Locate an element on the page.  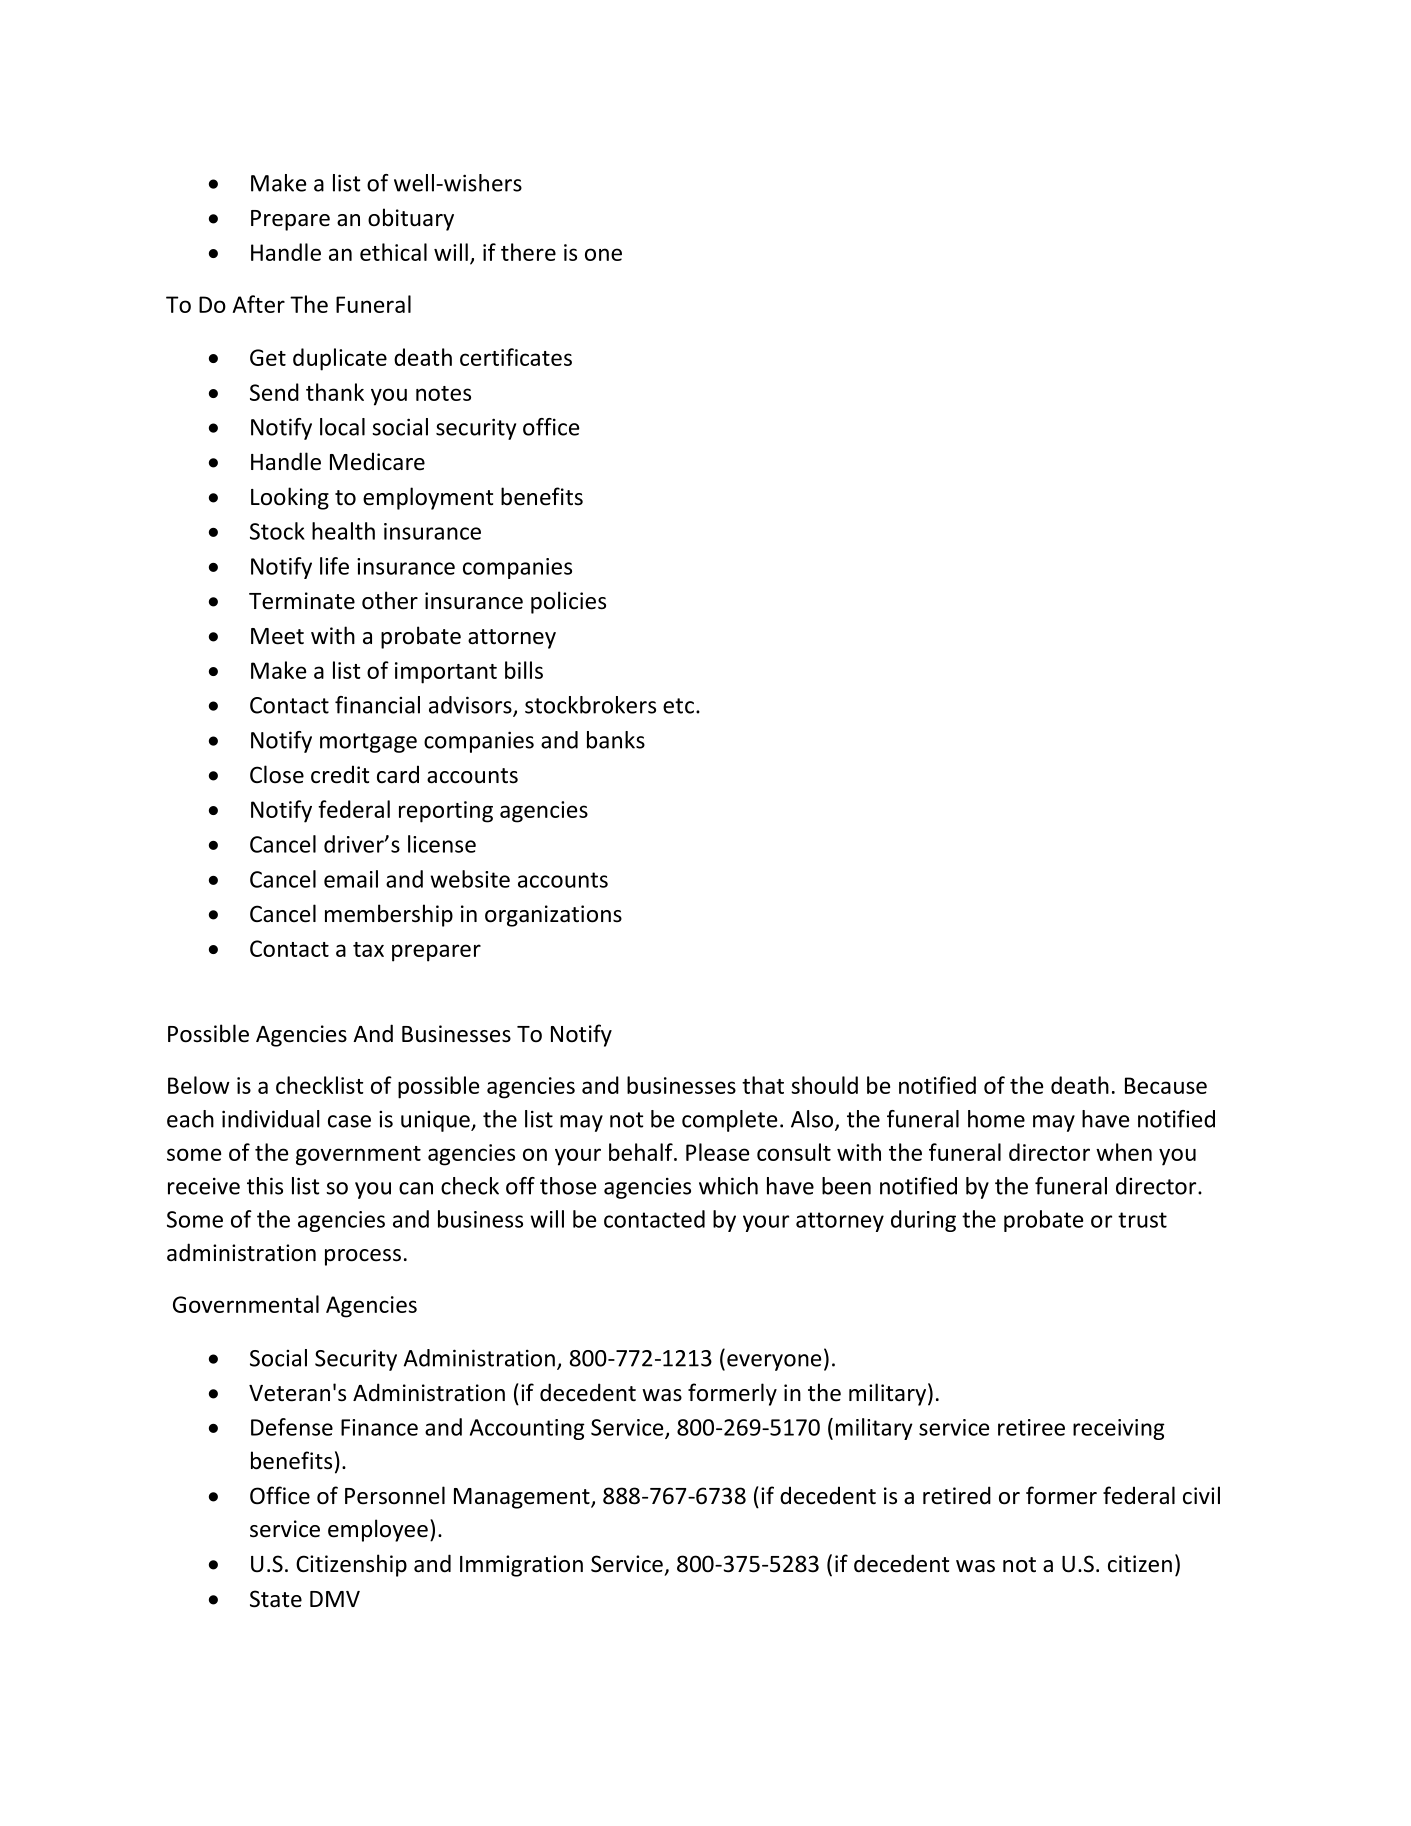
process is located at coordinates (363, 1257).
